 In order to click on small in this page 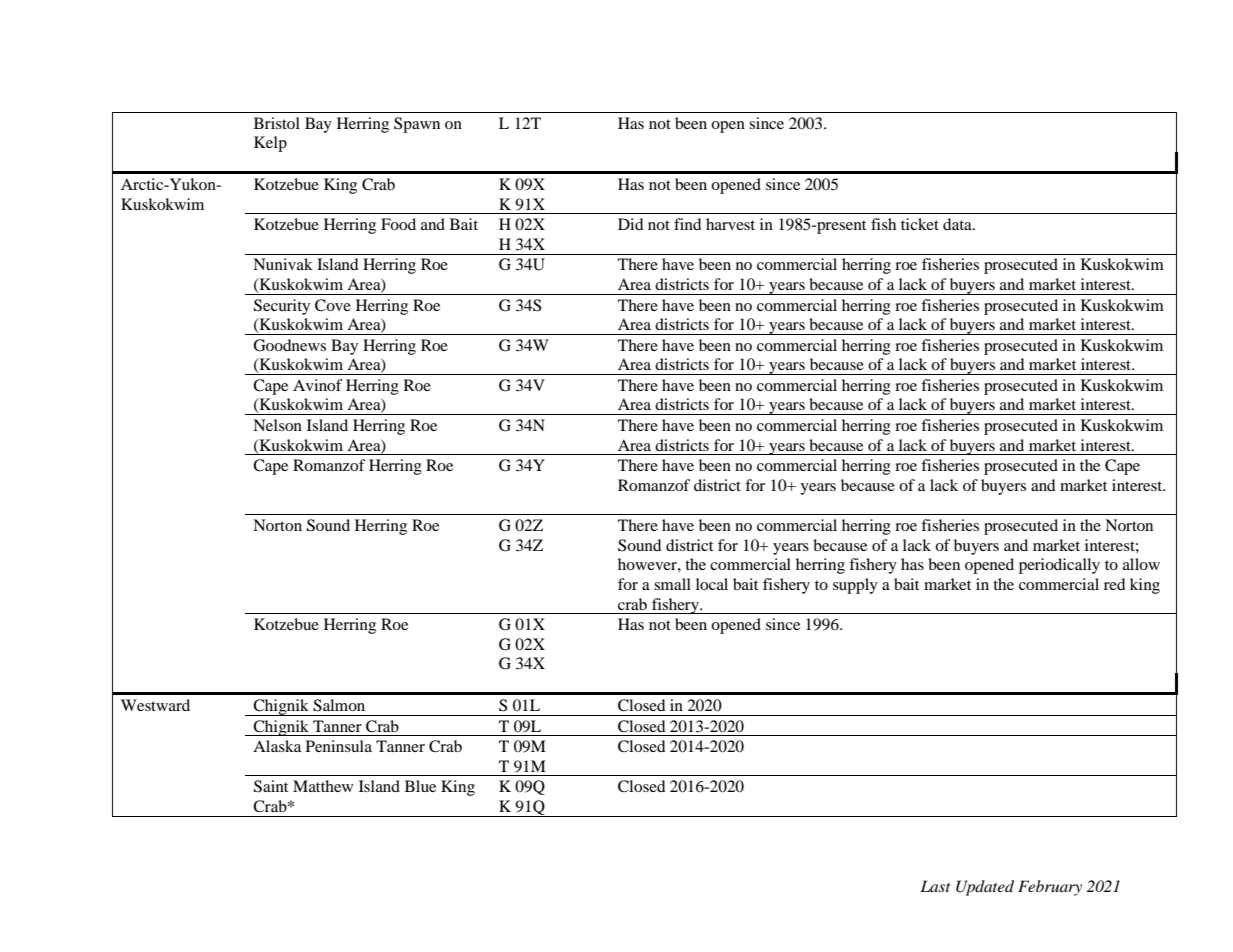, I will do `click(672, 584)`.
